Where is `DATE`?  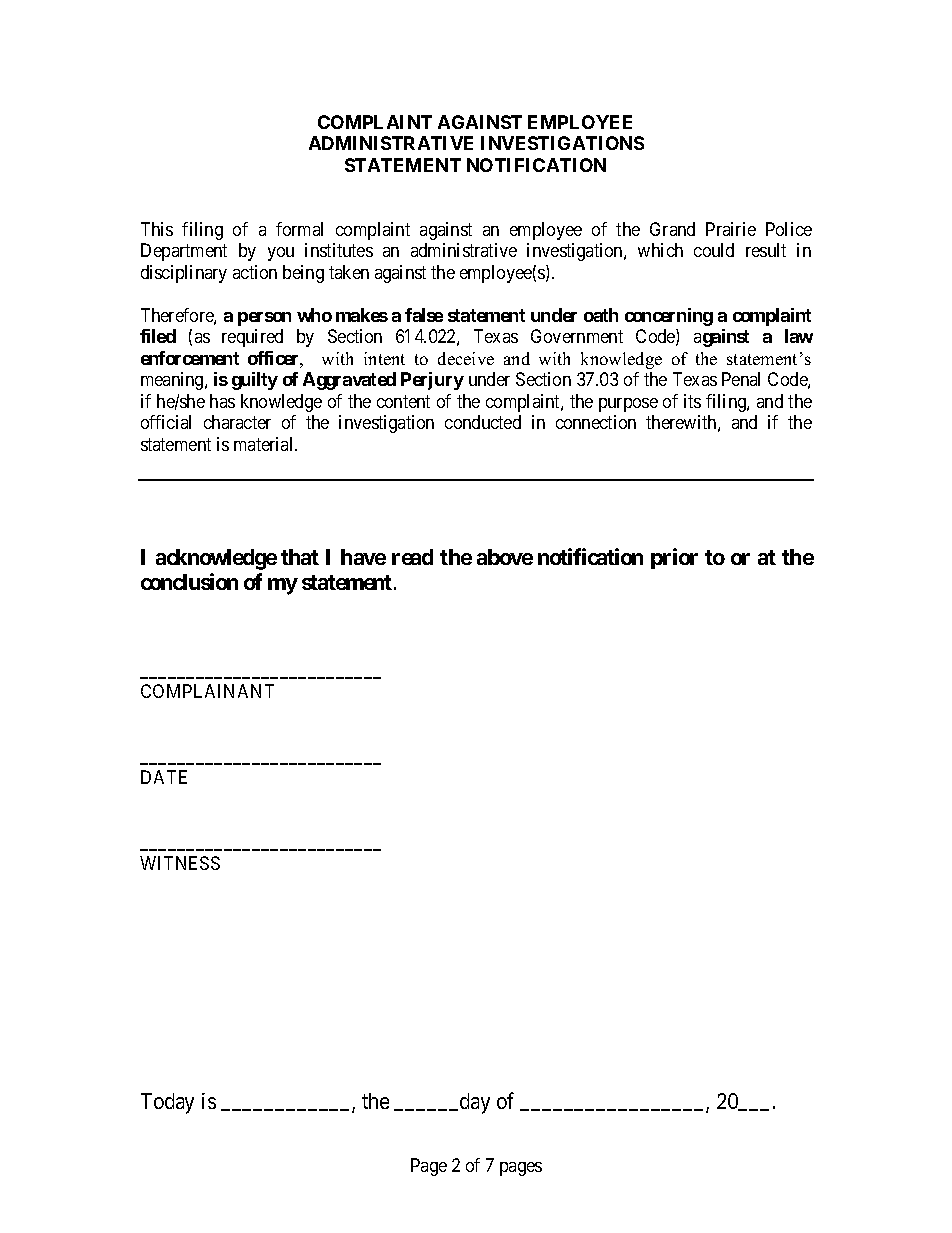 DATE is located at coordinates (164, 777).
